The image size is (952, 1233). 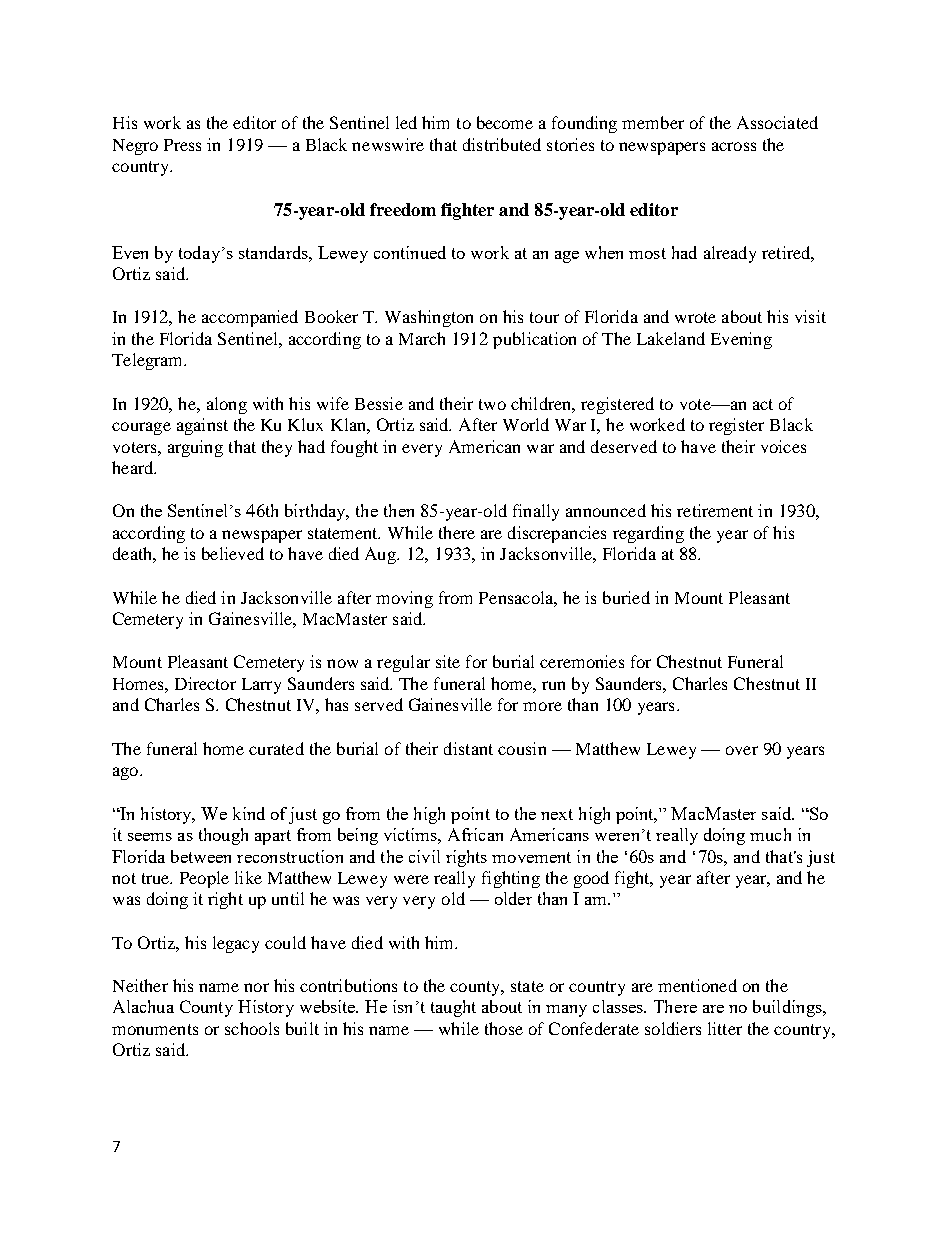 I want to click on mentioned, so click(x=697, y=985).
